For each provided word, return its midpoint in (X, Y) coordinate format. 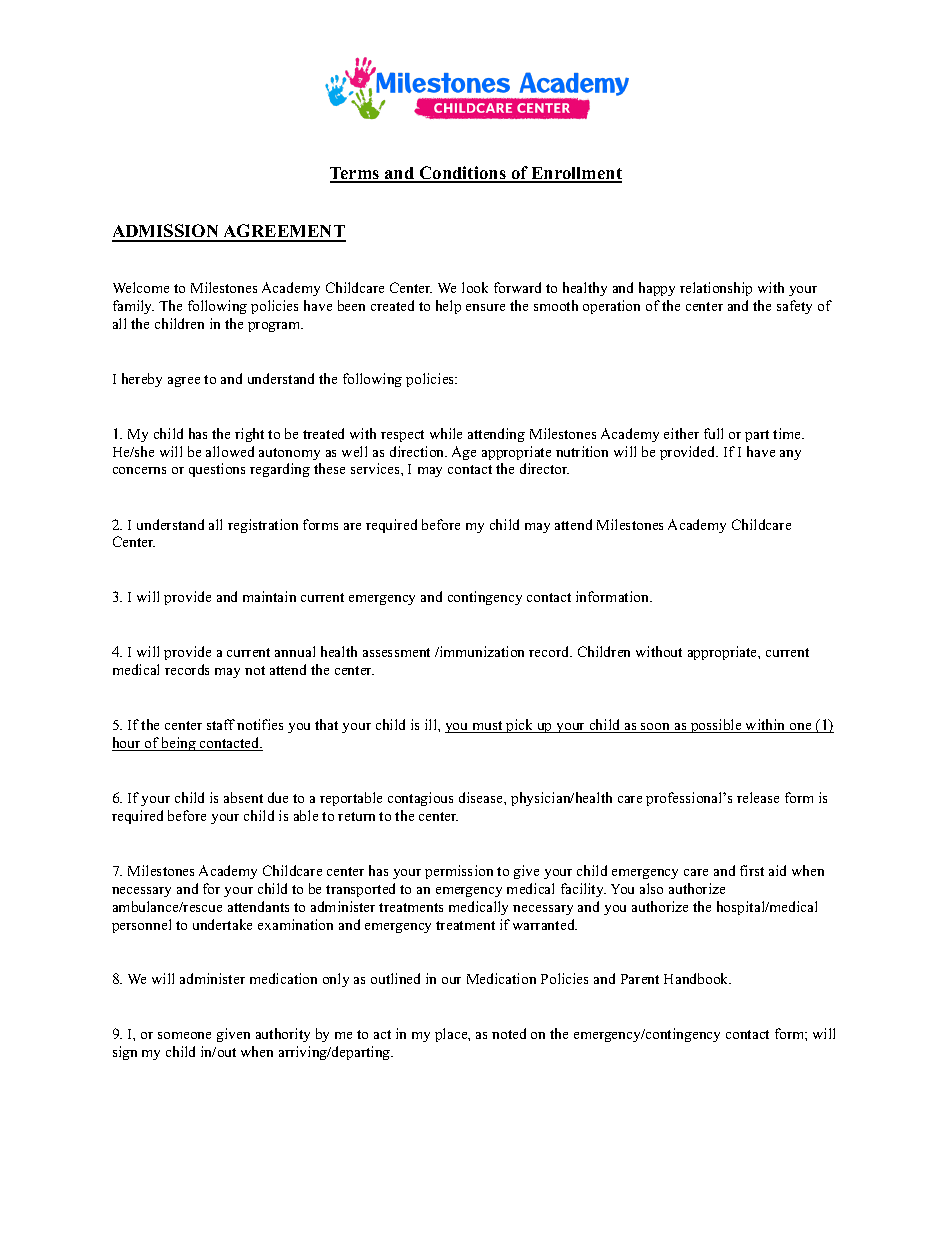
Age (464, 453)
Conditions (463, 174)
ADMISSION (167, 232)
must (487, 727)
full (713, 433)
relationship (716, 289)
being (179, 744)
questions (217, 470)
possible (716, 726)
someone (184, 1035)
